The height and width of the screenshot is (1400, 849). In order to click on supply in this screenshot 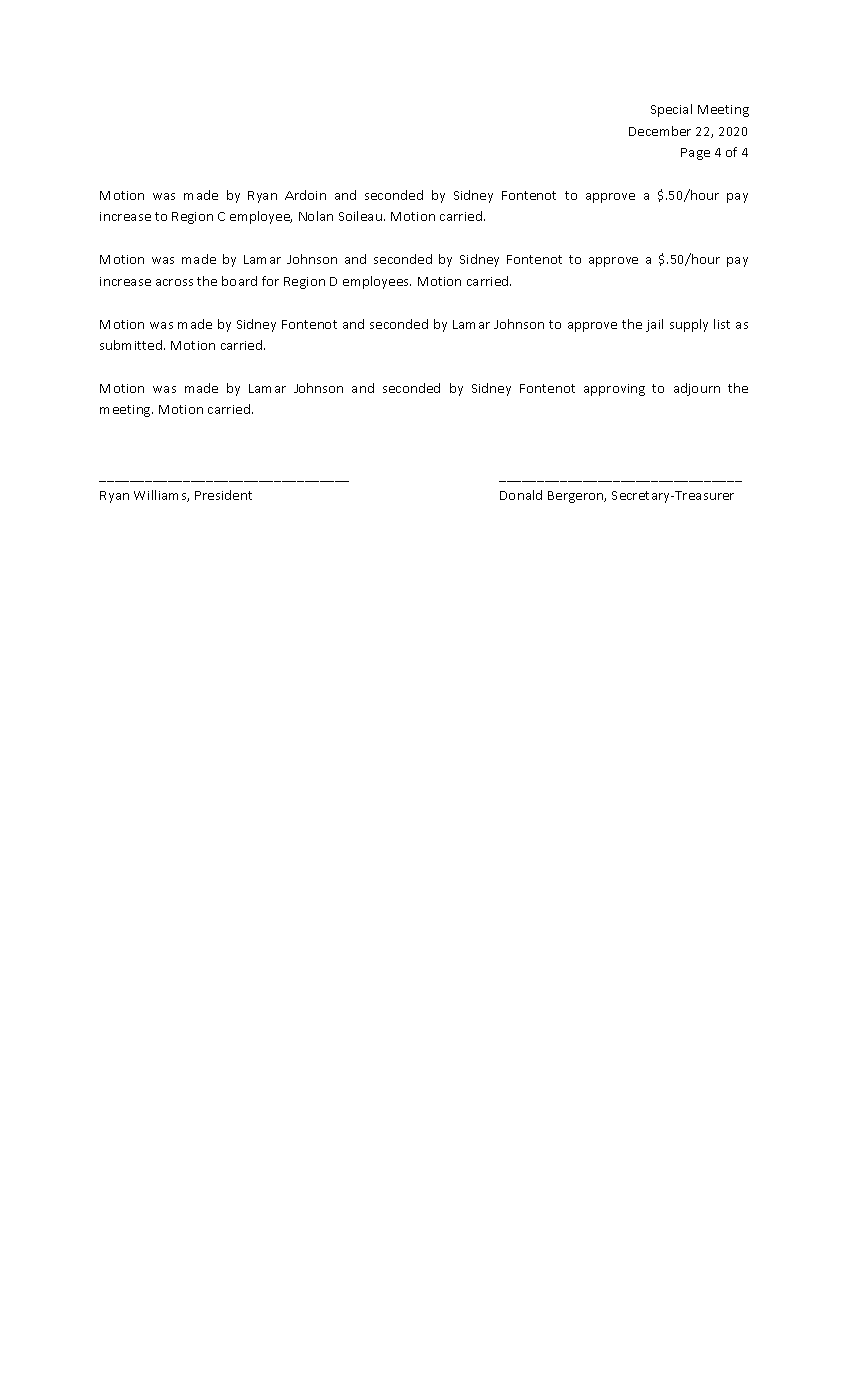, I will do `click(689, 325)`.
